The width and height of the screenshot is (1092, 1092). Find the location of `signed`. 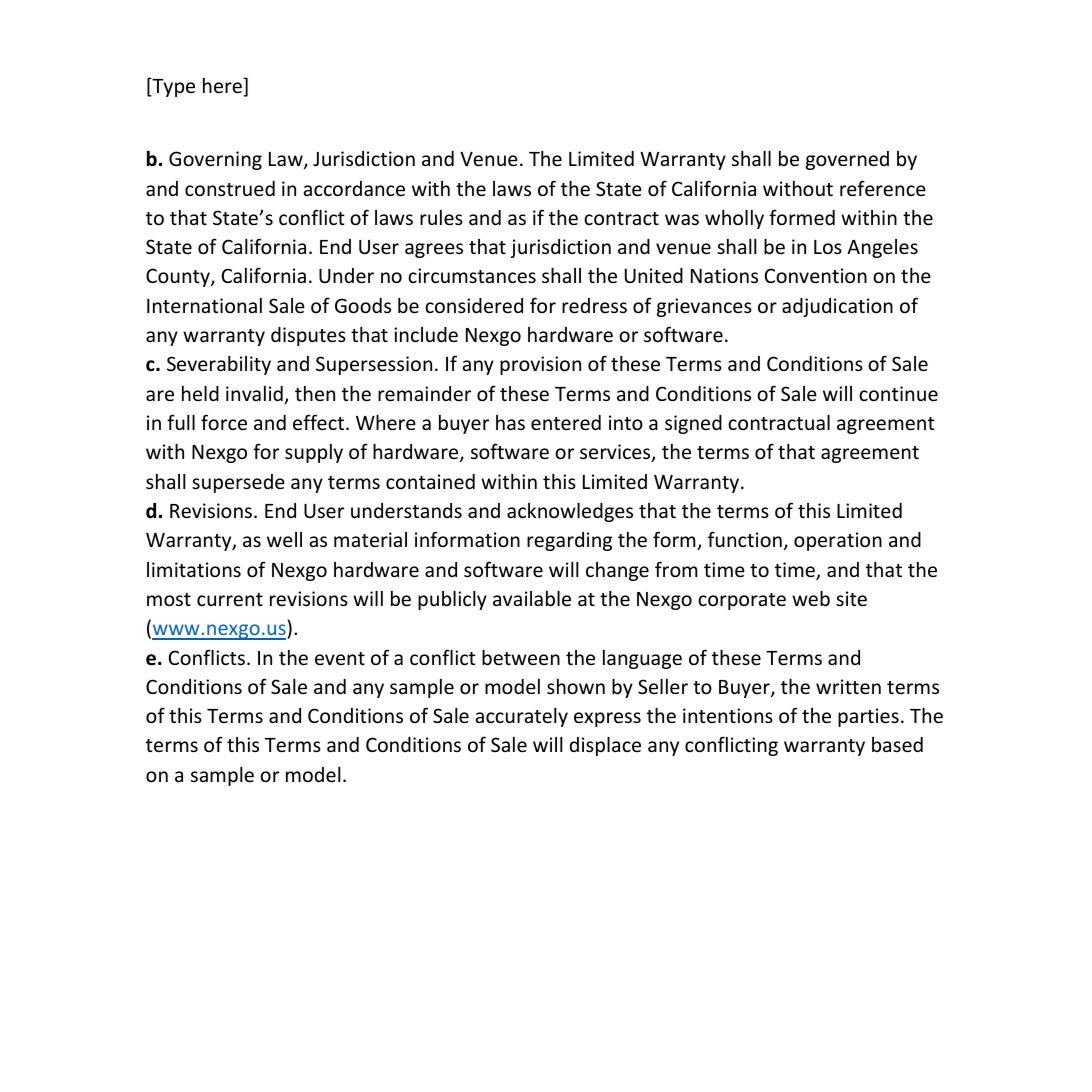

signed is located at coordinates (693, 424).
